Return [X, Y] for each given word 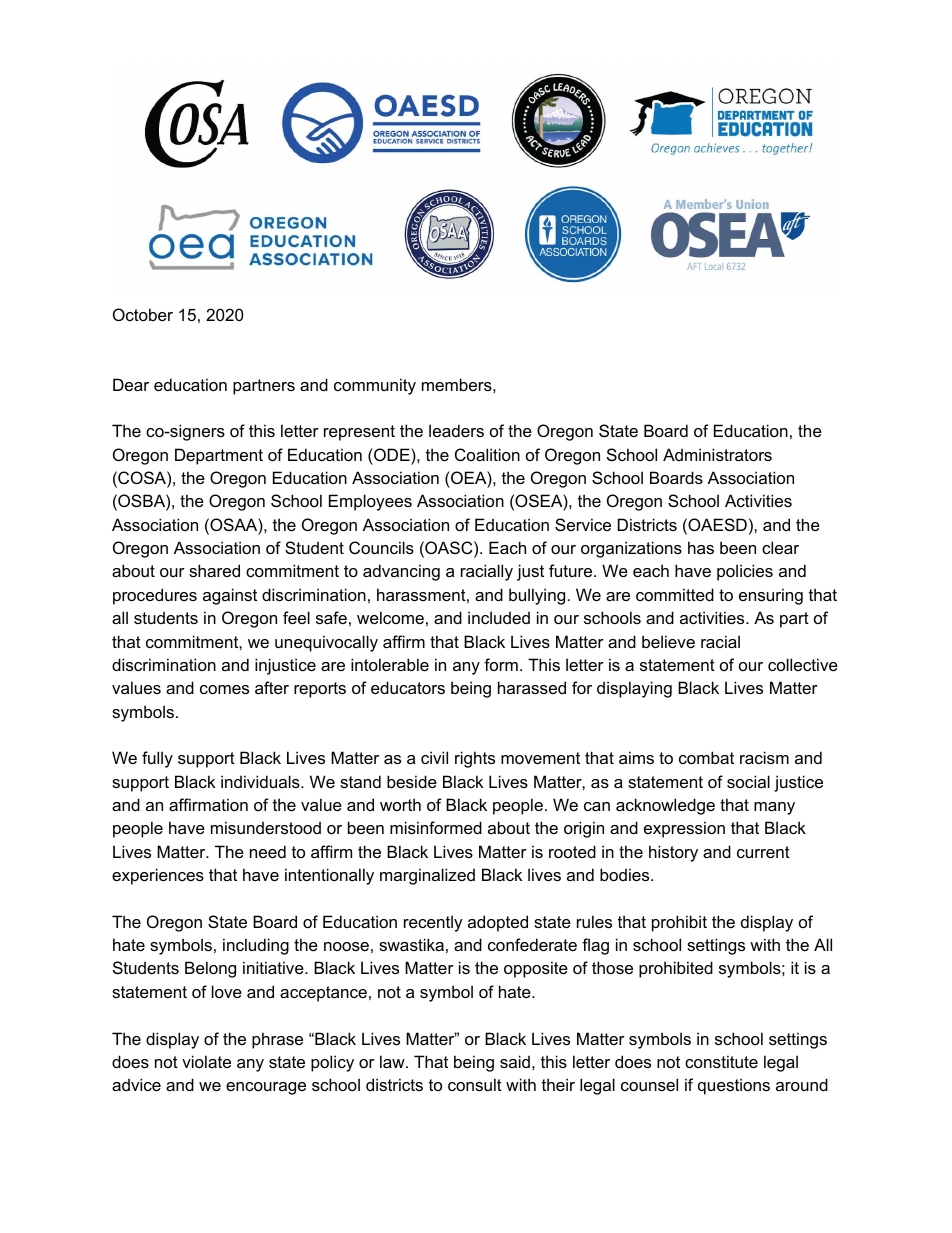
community [375, 386]
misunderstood [266, 827]
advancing [401, 572]
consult [475, 1084]
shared [214, 570]
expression [684, 829]
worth [400, 804]
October [143, 314]
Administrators [717, 454]
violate [206, 1061]
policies [745, 572]
